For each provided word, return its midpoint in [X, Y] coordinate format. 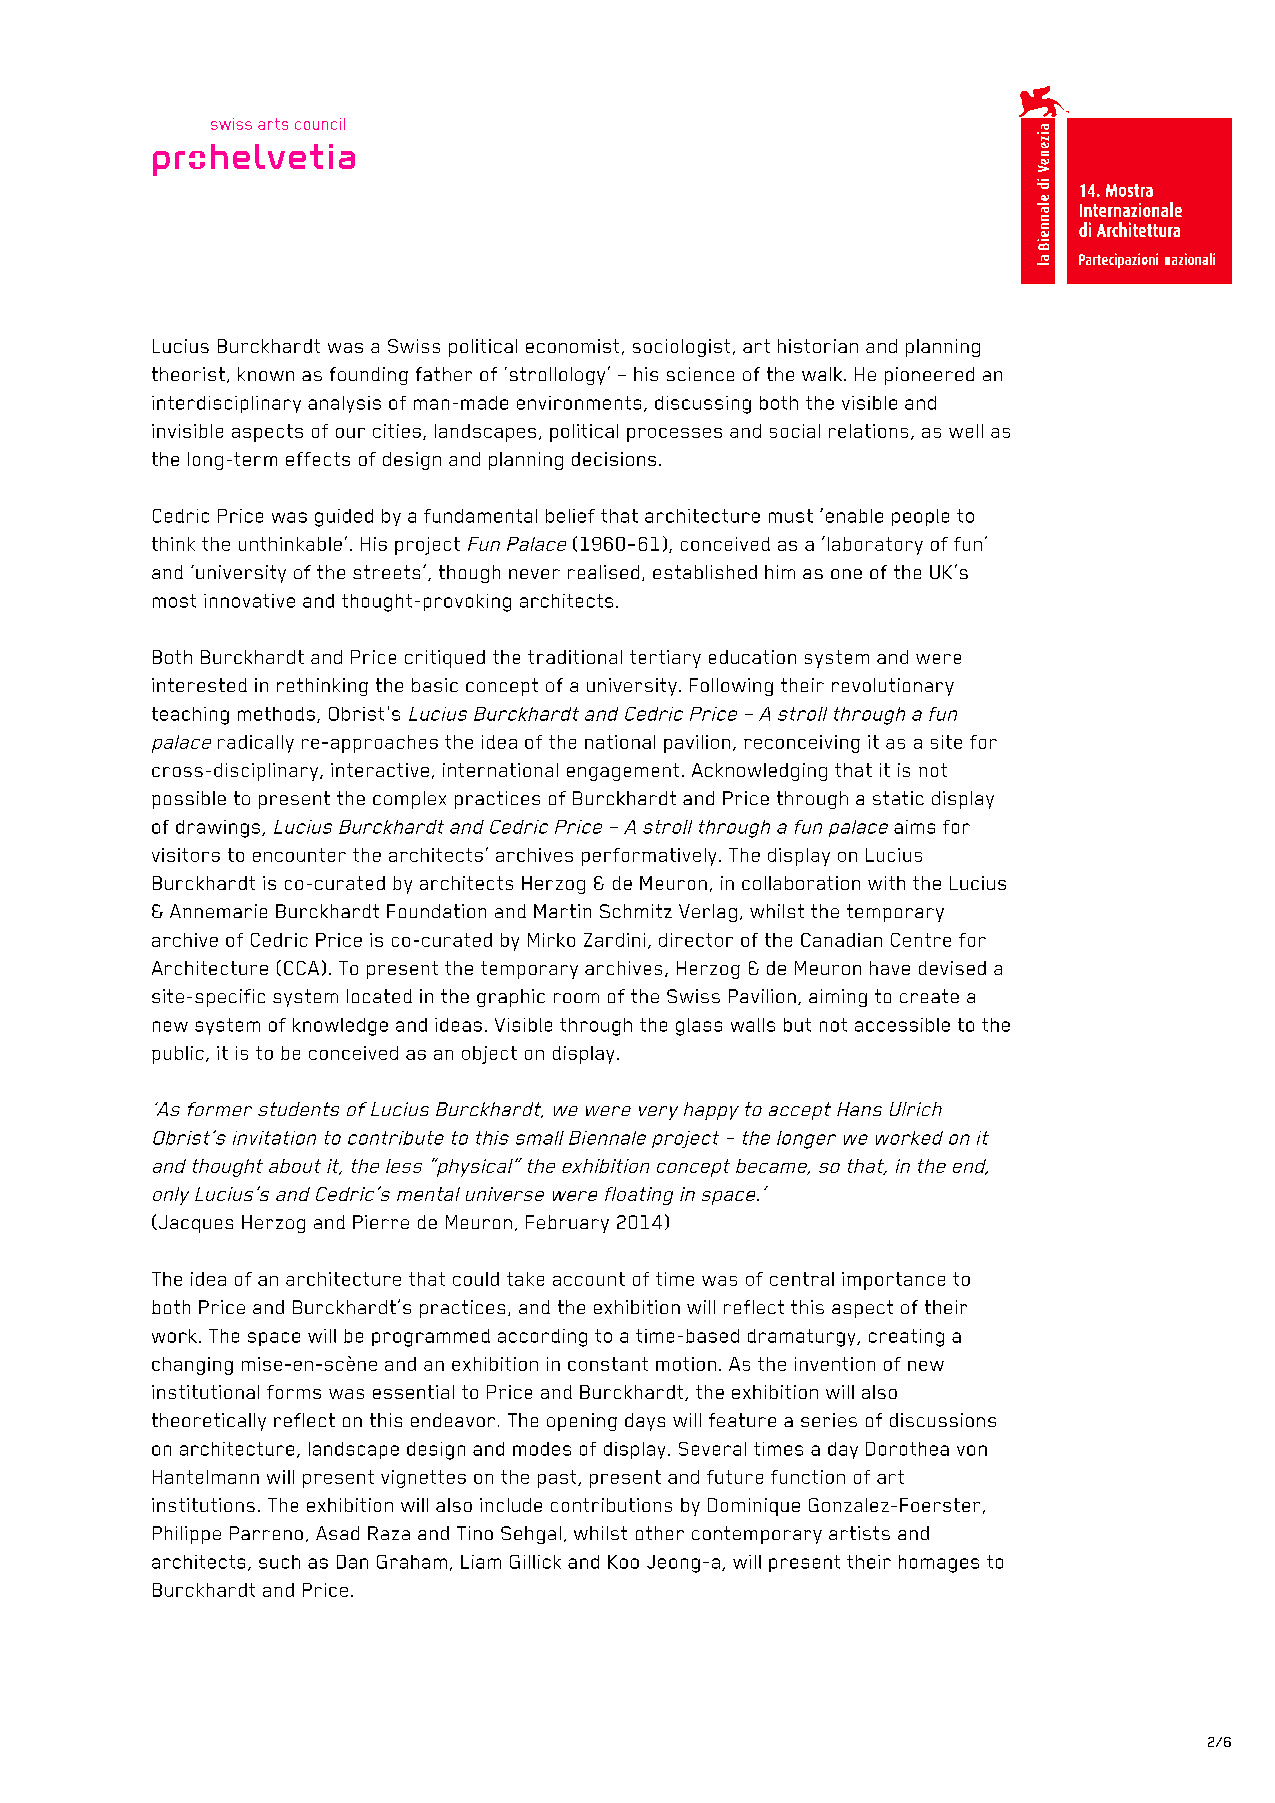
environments [579, 403]
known [266, 374]
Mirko [551, 940]
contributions [611, 1505]
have [890, 968]
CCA [301, 968]
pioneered [929, 376]
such [279, 1562]
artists [859, 1533]
